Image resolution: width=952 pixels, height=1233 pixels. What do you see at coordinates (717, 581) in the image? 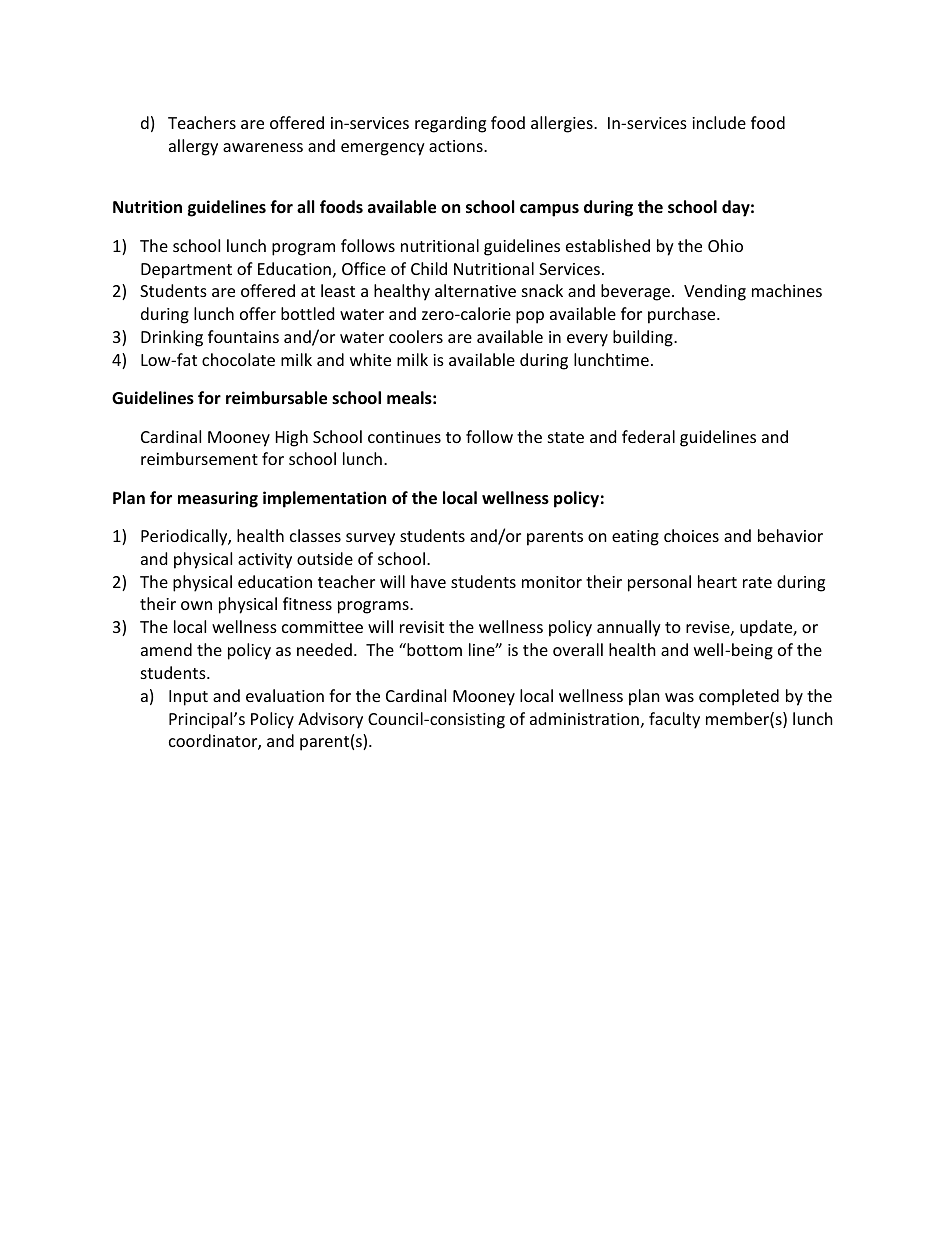
I see `heart` at bounding box center [717, 581].
